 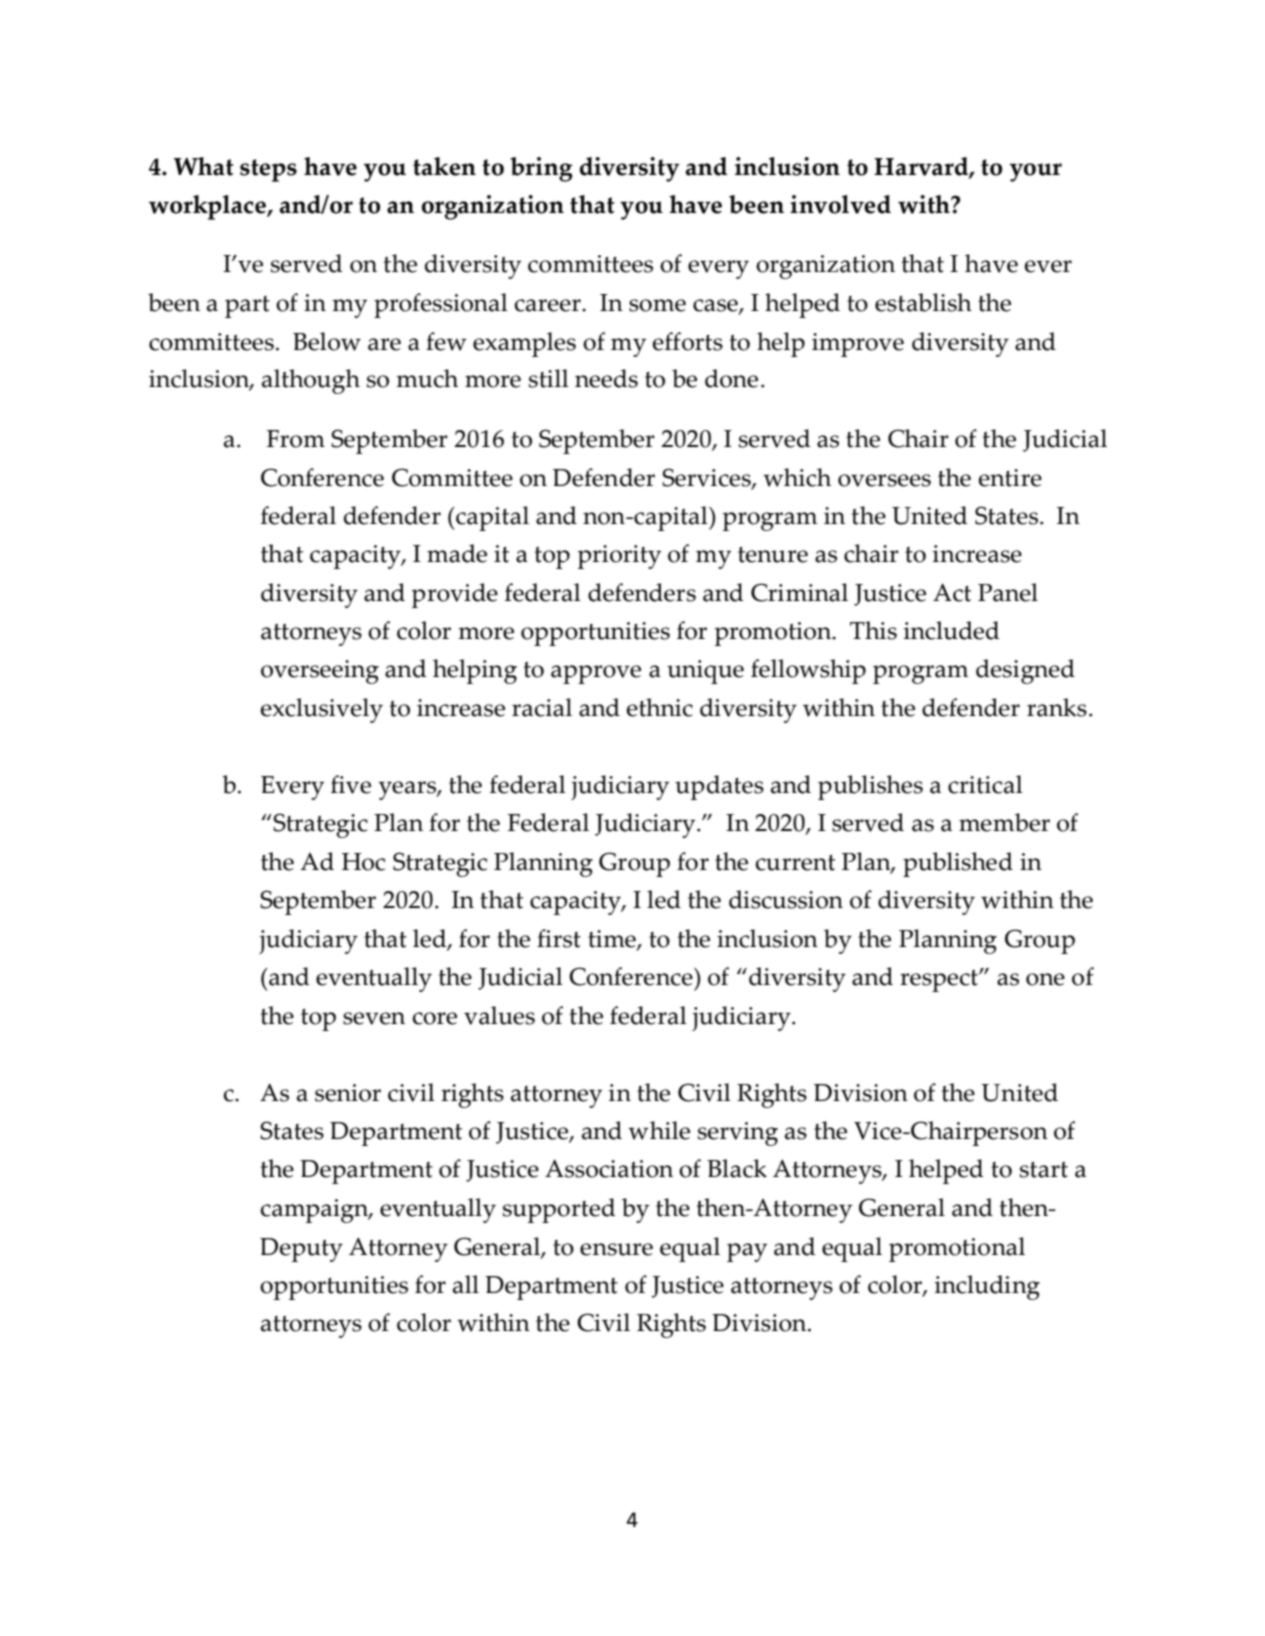 I want to click on Act, so click(x=952, y=593).
